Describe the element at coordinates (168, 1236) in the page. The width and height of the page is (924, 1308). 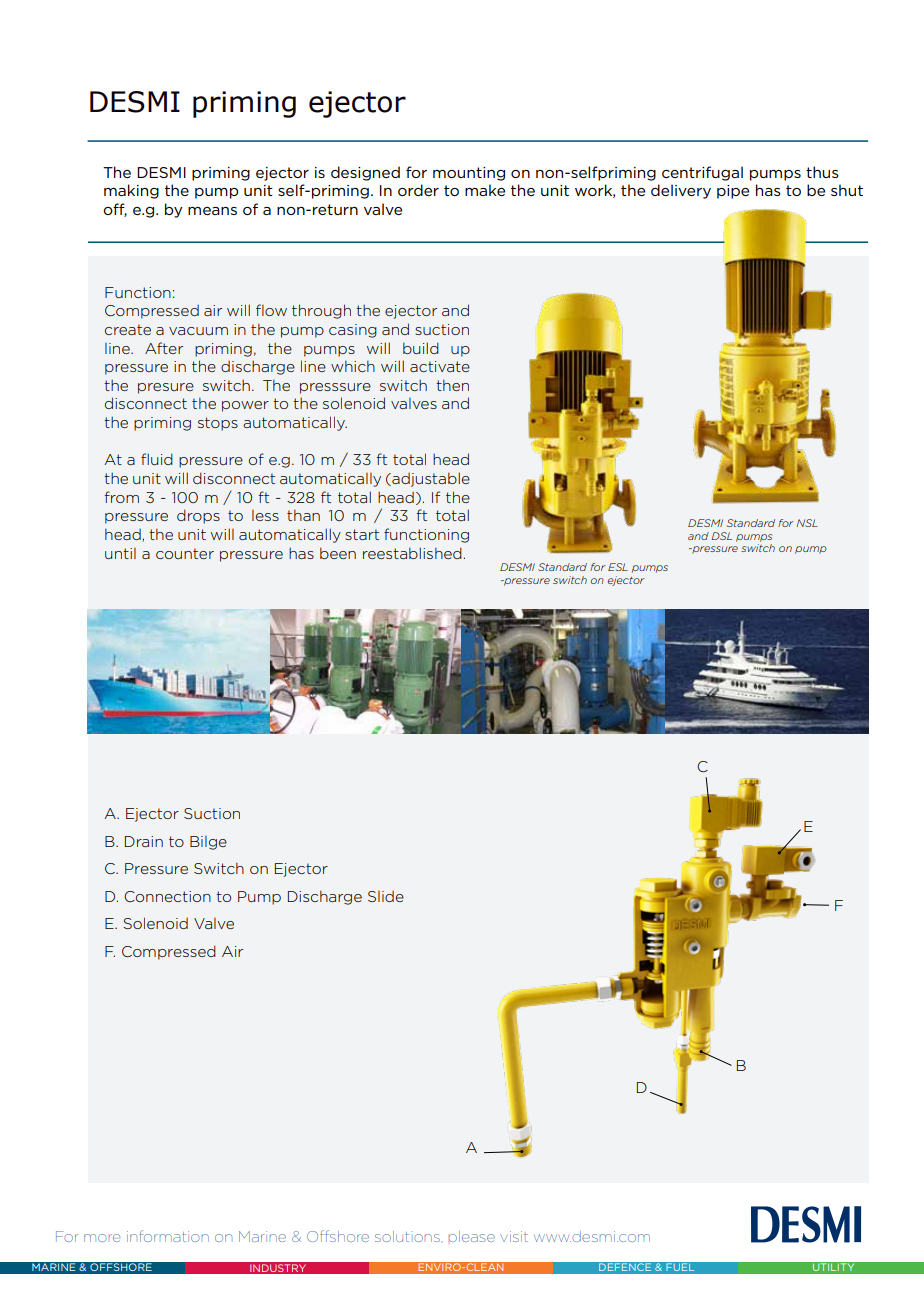
I see `information` at that location.
